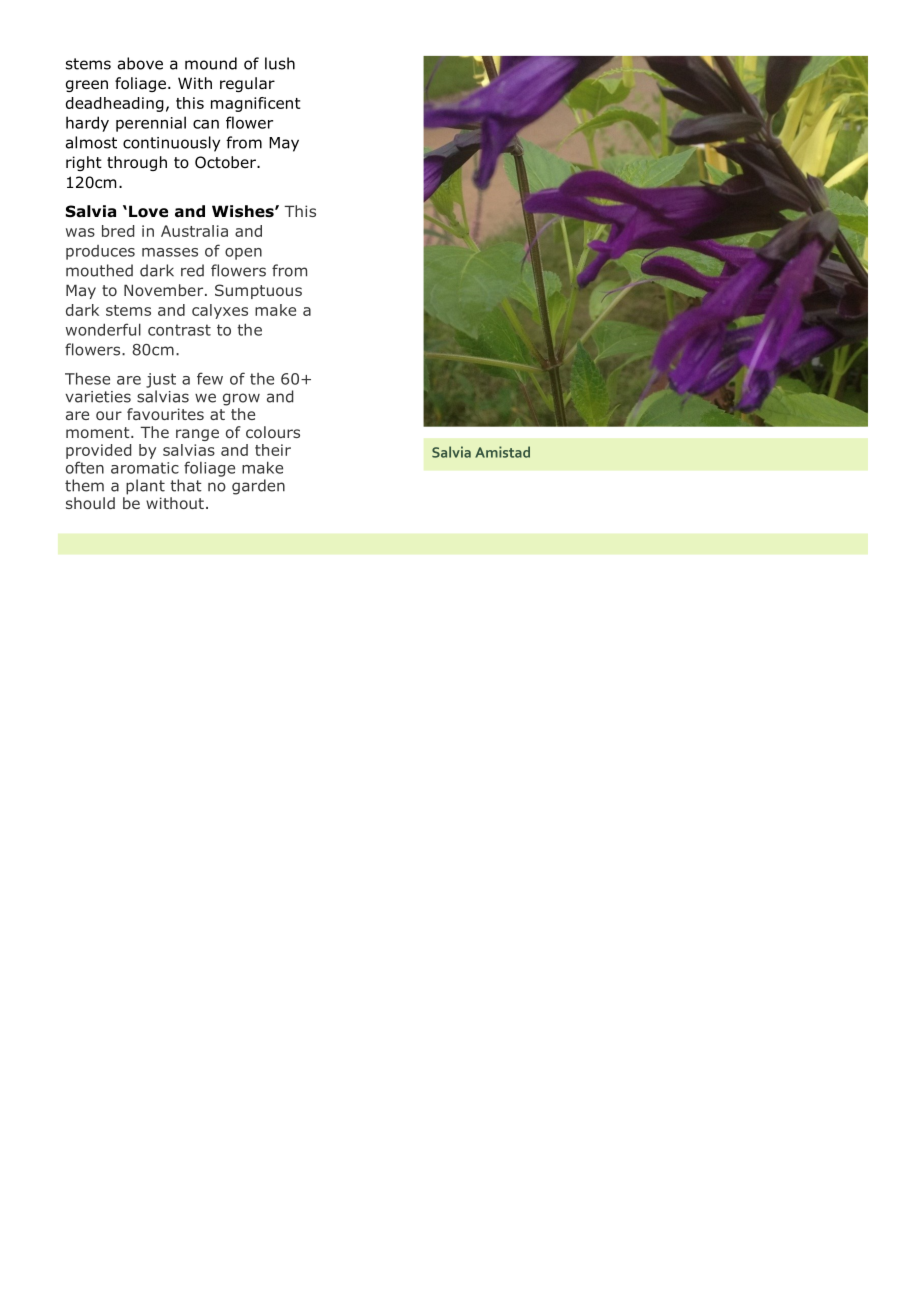  What do you see at coordinates (273, 450) in the screenshot?
I see `their` at bounding box center [273, 450].
